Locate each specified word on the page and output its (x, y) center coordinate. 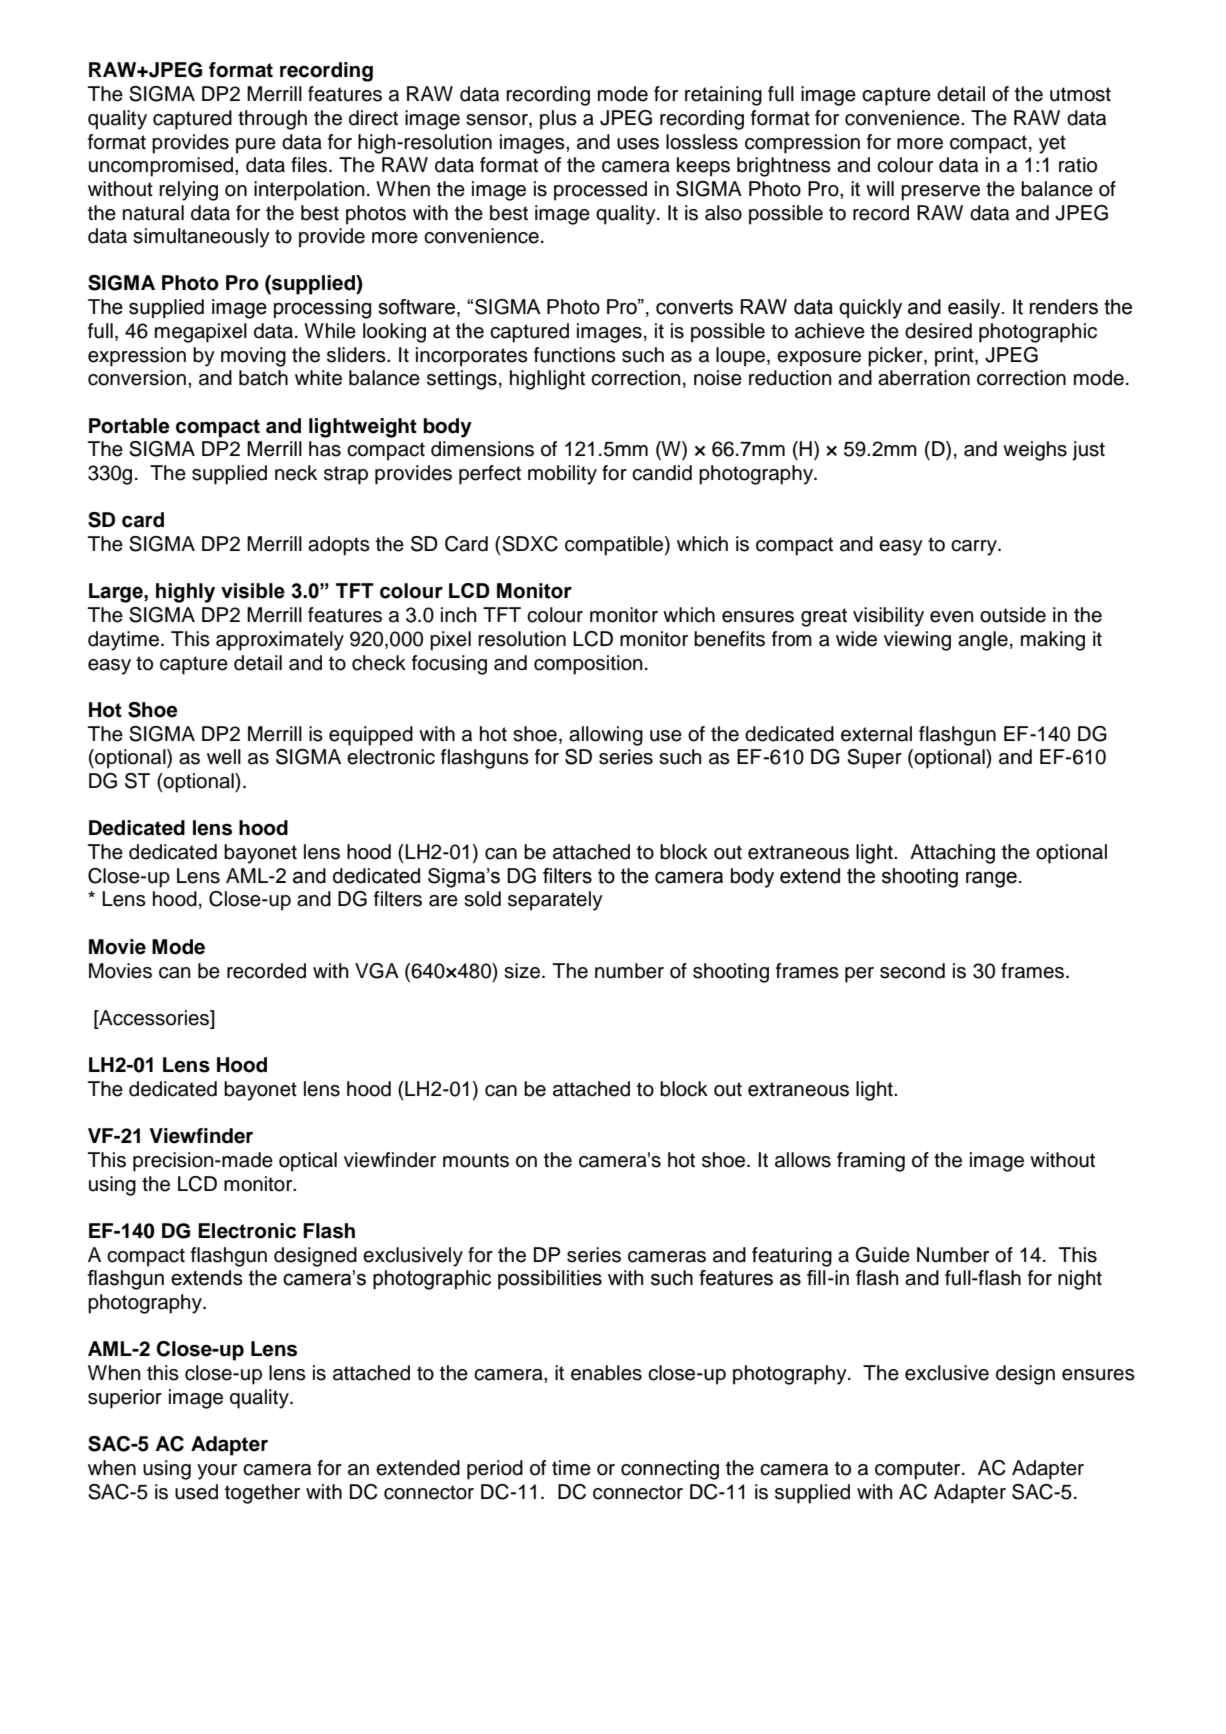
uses (638, 144)
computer (919, 1470)
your (217, 1472)
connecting (670, 1470)
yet (1052, 144)
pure (256, 146)
